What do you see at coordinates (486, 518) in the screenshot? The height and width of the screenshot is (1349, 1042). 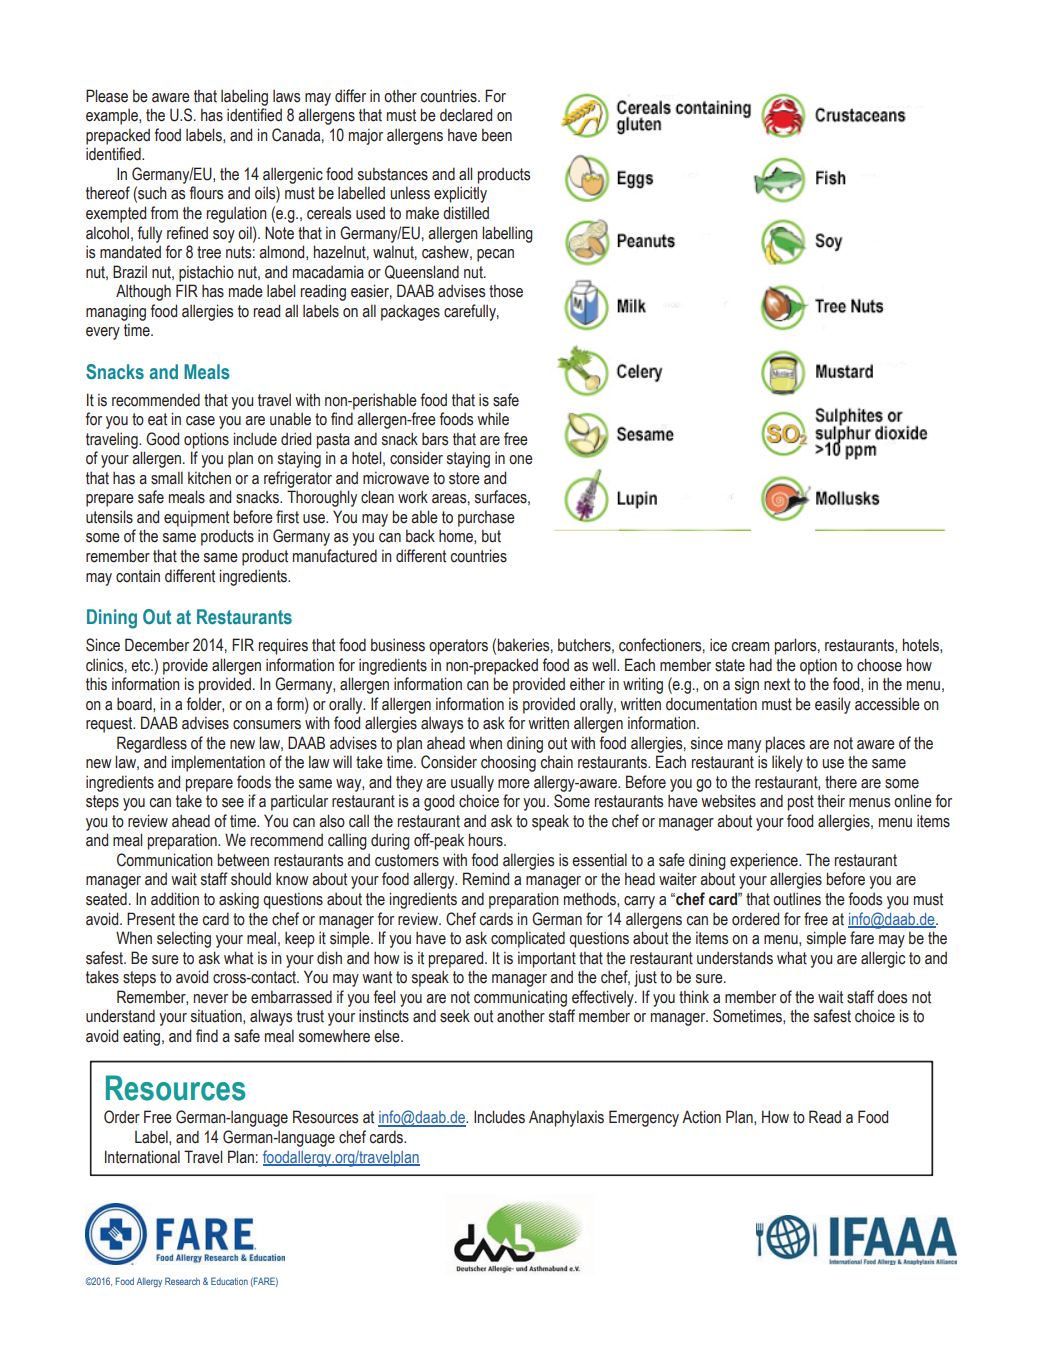 I see `purchase` at bounding box center [486, 518].
